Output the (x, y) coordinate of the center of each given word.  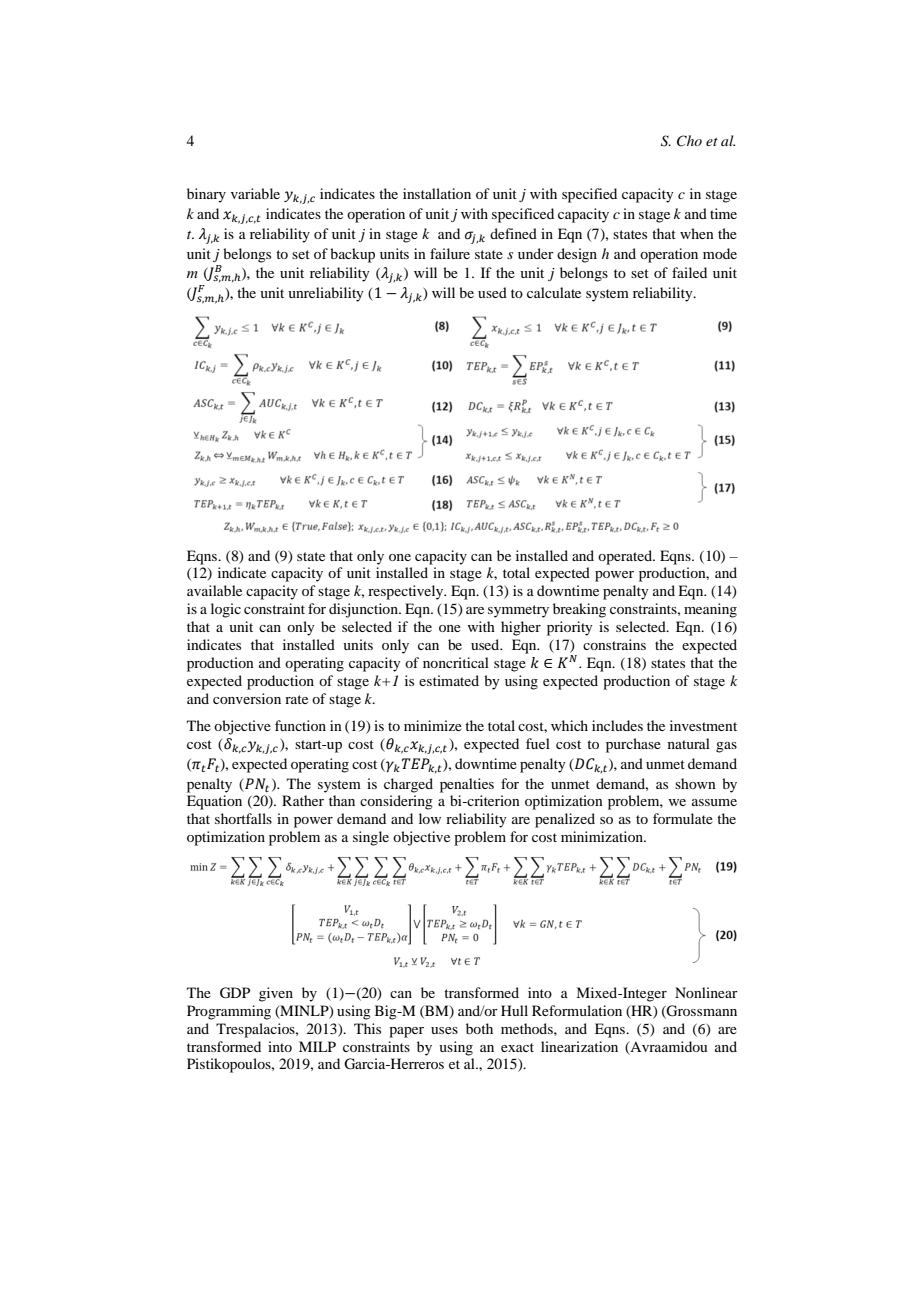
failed (689, 272)
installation (437, 193)
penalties (467, 785)
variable (255, 193)
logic (226, 610)
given (276, 994)
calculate (554, 292)
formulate (683, 818)
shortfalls (243, 818)
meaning (710, 610)
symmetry (518, 611)
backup (352, 255)
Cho (689, 141)
